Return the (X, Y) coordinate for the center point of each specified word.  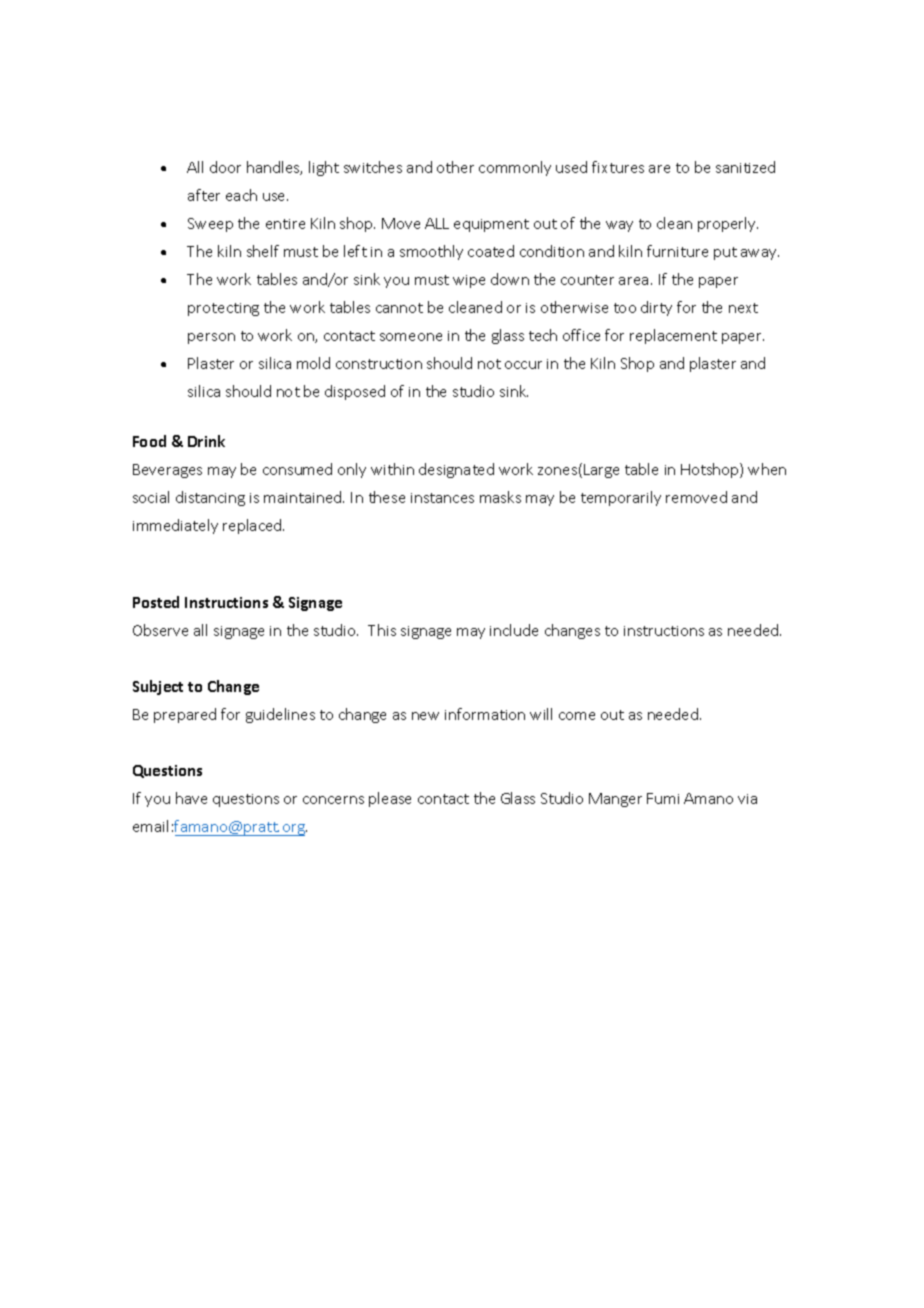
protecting (223, 309)
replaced (253, 526)
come (577, 716)
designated (456, 470)
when (767, 469)
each (241, 195)
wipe (469, 281)
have (191, 798)
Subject (158, 687)
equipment (491, 225)
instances (442, 498)
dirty (656, 308)
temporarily (621, 498)
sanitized (745, 167)
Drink (206, 441)
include (514, 630)
